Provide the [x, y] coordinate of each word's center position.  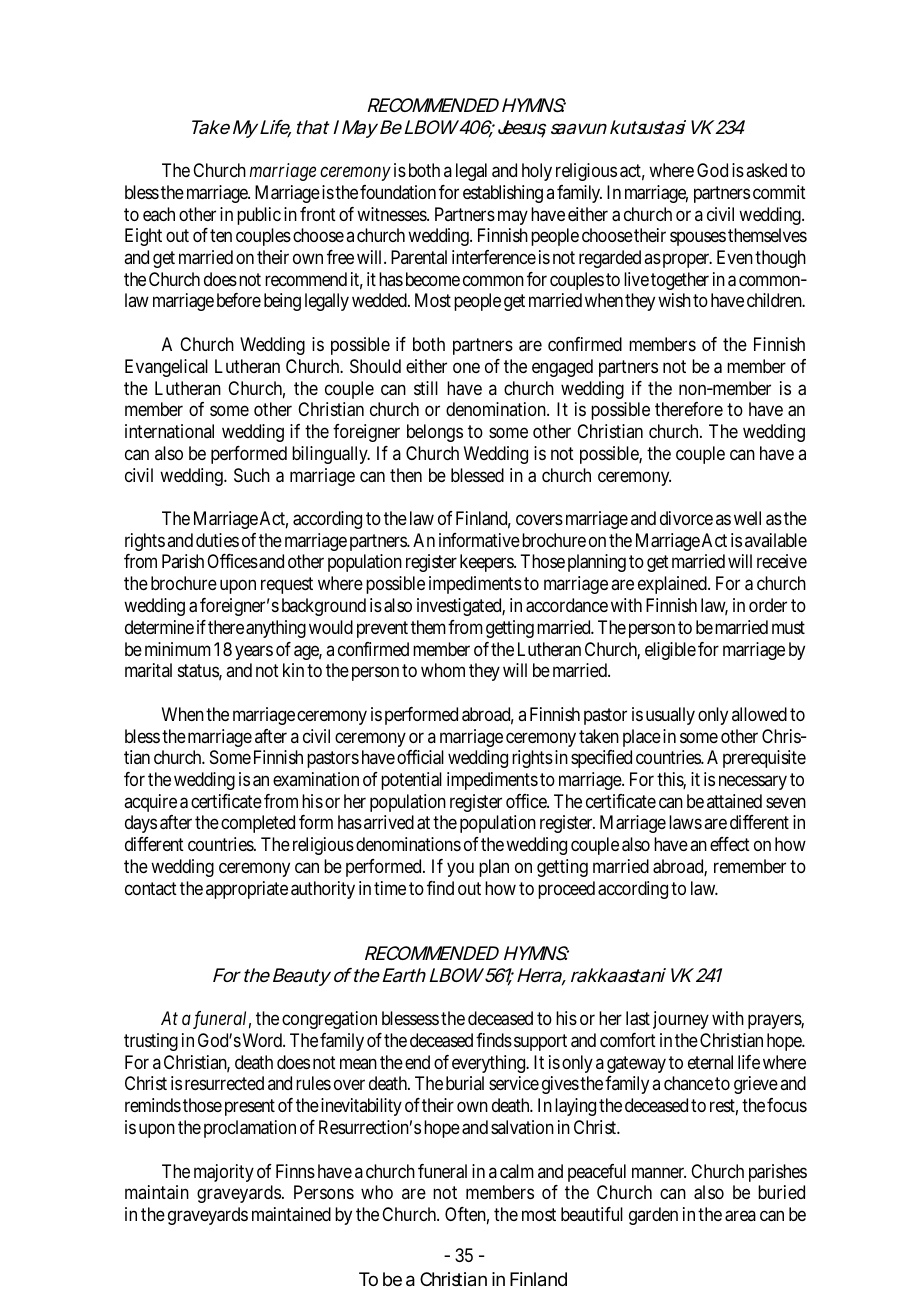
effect [730, 844]
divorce [686, 518]
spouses [698, 239]
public [259, 216]
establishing [503, 194]
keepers [487, 563]
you [460, 870]
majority [224, 1173]
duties [217, 540]
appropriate [247, 890]
